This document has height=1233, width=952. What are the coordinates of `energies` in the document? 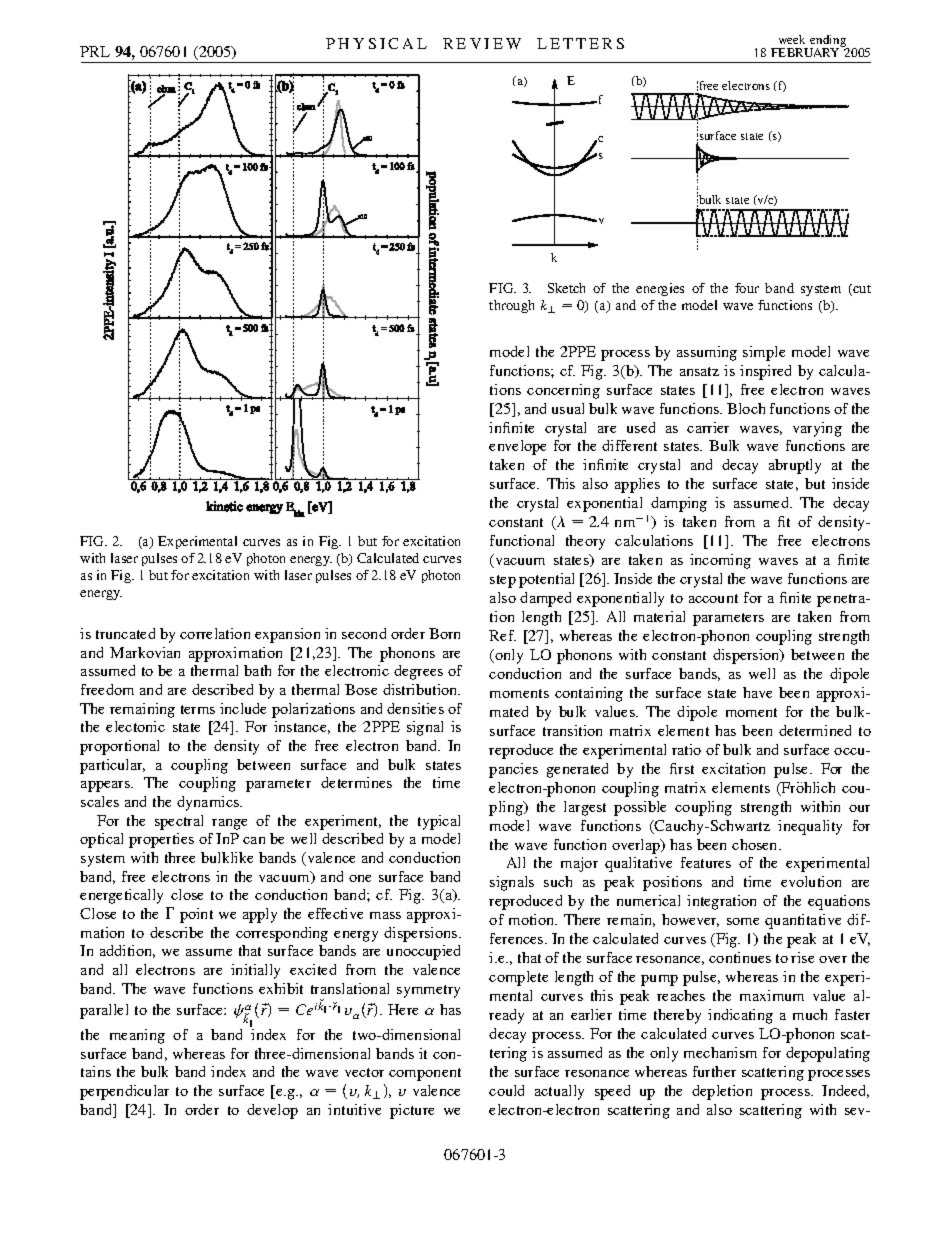 It's located at (660, 289).
